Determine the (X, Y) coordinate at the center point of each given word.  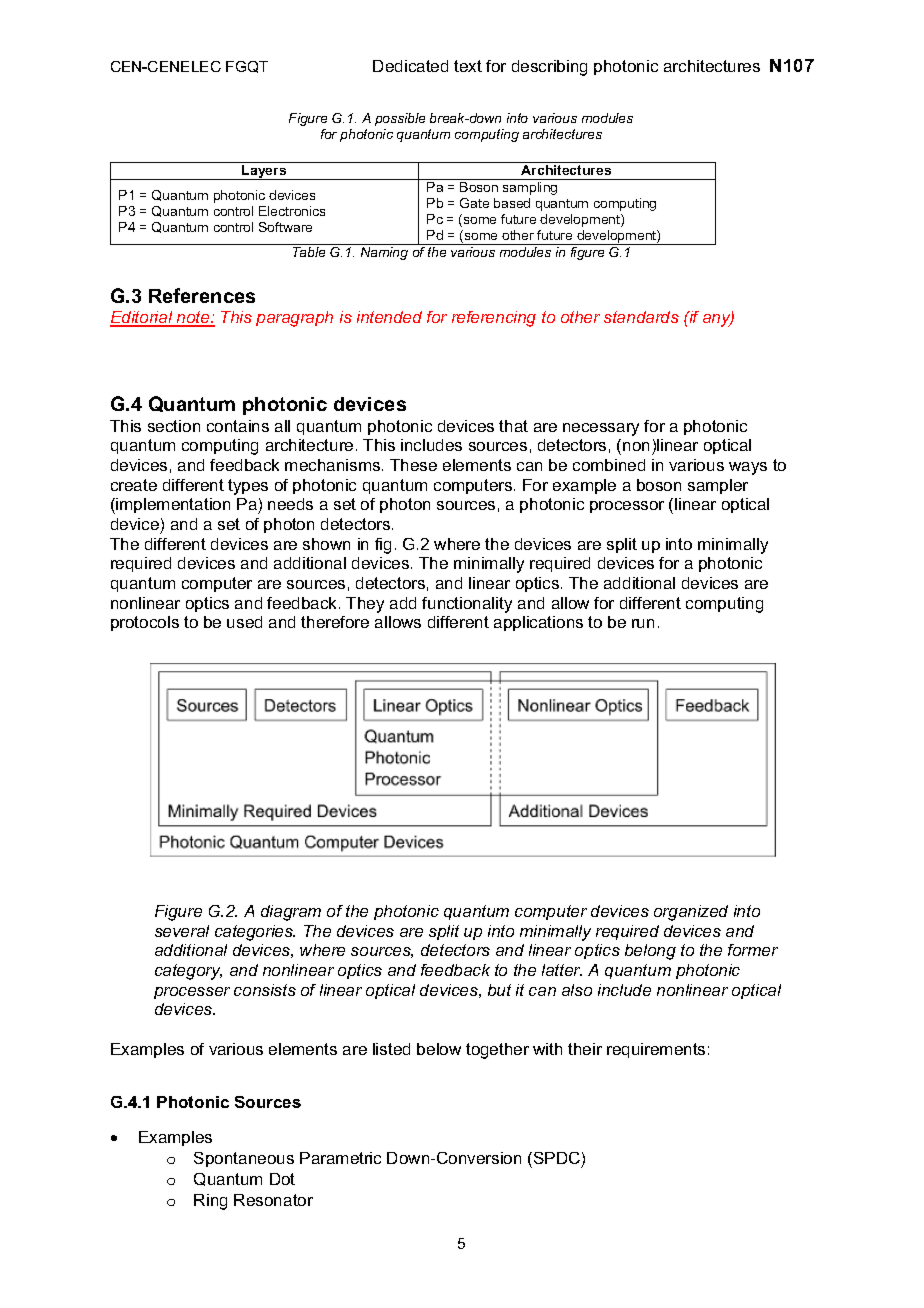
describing (549, 68)
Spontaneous (244, 1159)
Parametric (340, 1158)
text (468, 66)
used (244, 622)
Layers (264, 172)
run (643, 623)
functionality (467, 605)
